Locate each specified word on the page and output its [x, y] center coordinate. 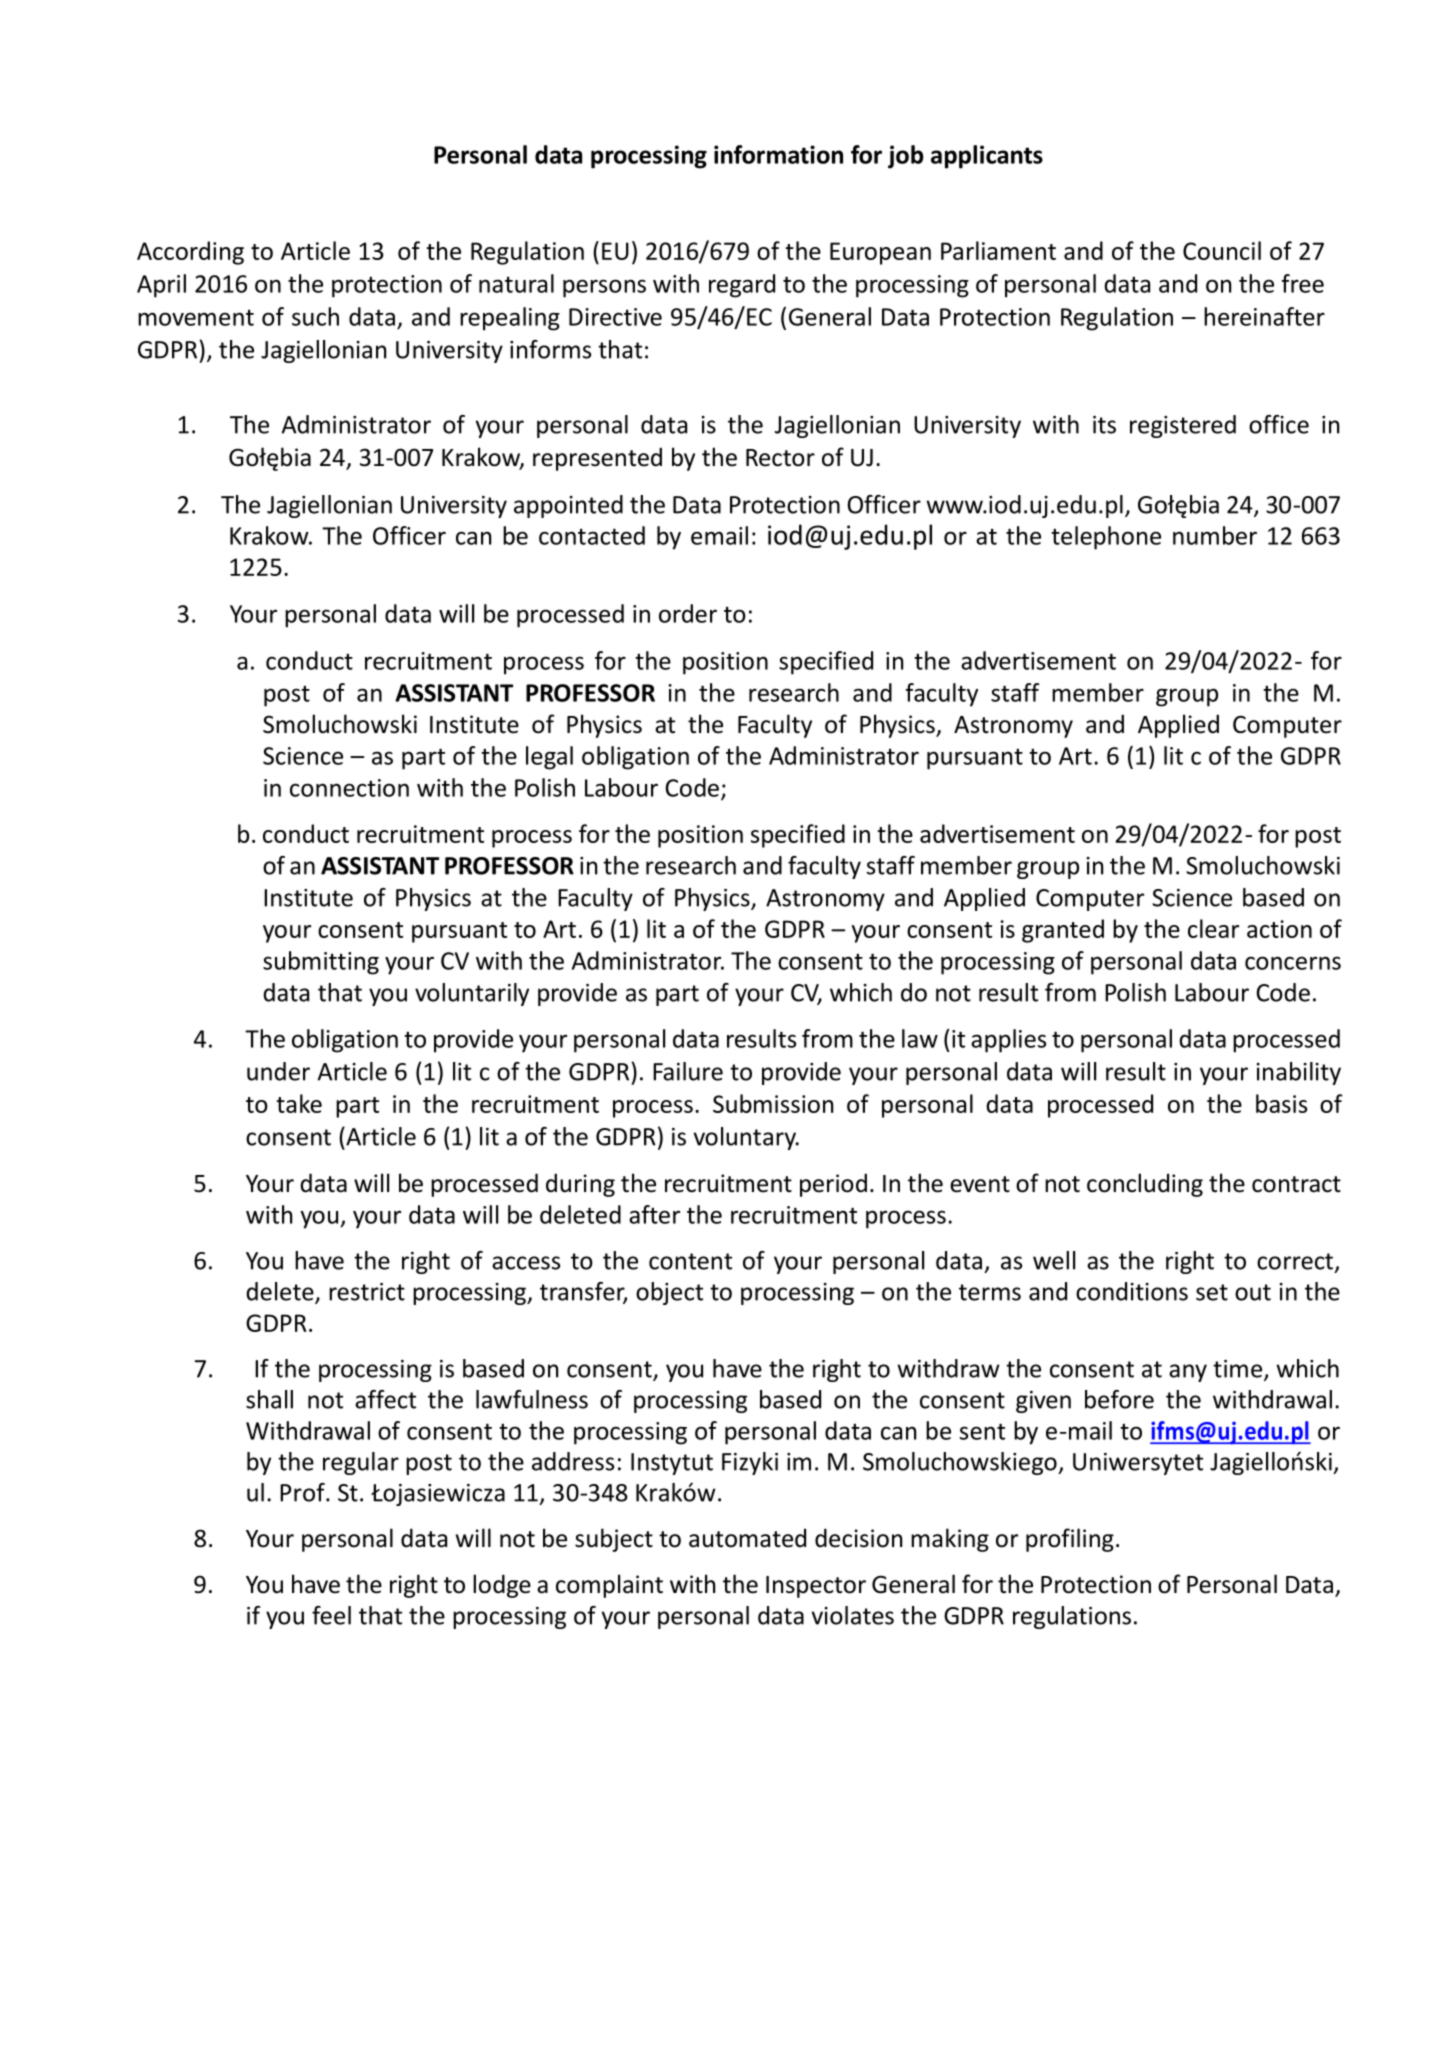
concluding [1145, 1185]
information [778, 154]
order [688, 613]
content [690, 1261]
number [1215, 535]
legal [549, 758]
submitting [321, 963]
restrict [367, 1292]
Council [1222, 250]
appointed [568, 506]
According [190, 253]
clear [1213, 928]
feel [331, 1615]
